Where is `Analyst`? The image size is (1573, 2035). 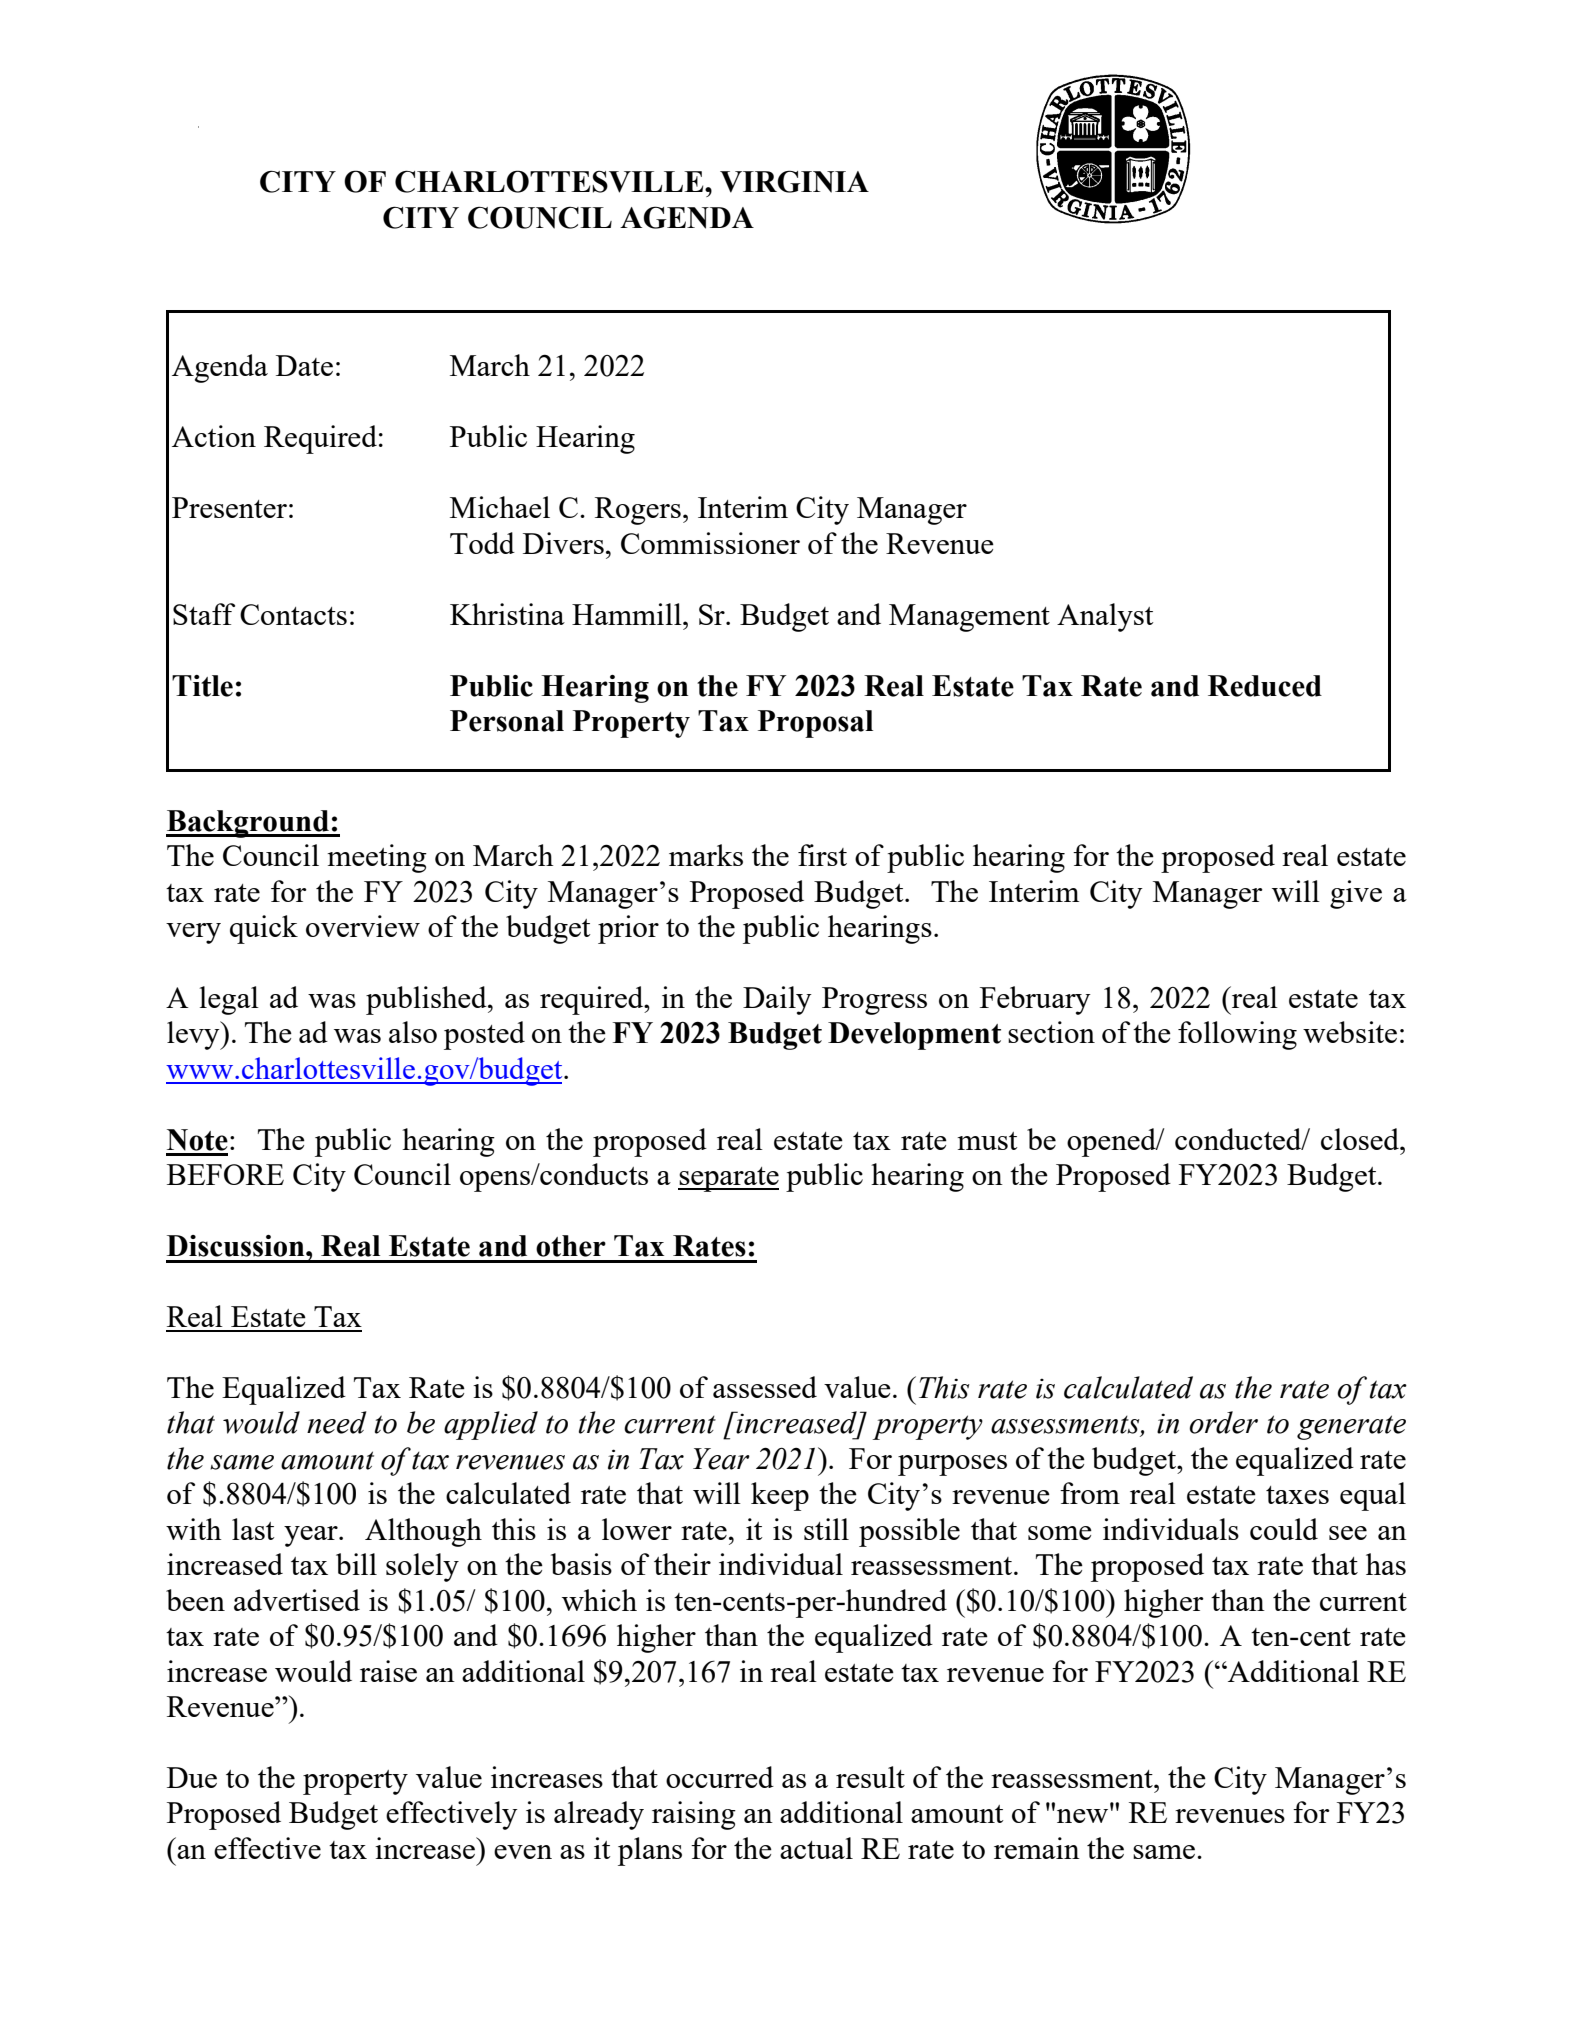 Analyst is located at coordinates (1105, 617).
